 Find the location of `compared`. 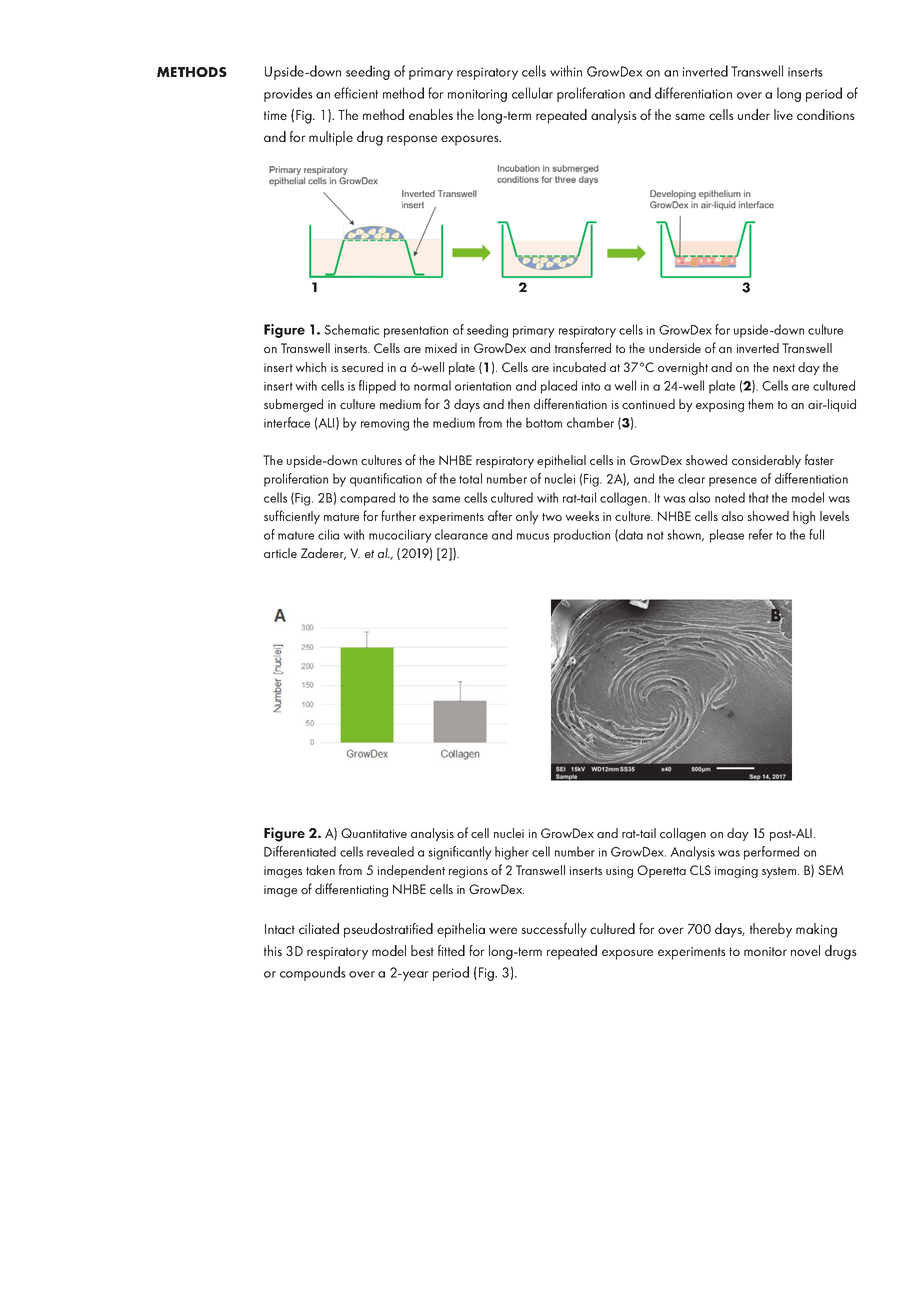

compared is located at coordinates (367, 499).
